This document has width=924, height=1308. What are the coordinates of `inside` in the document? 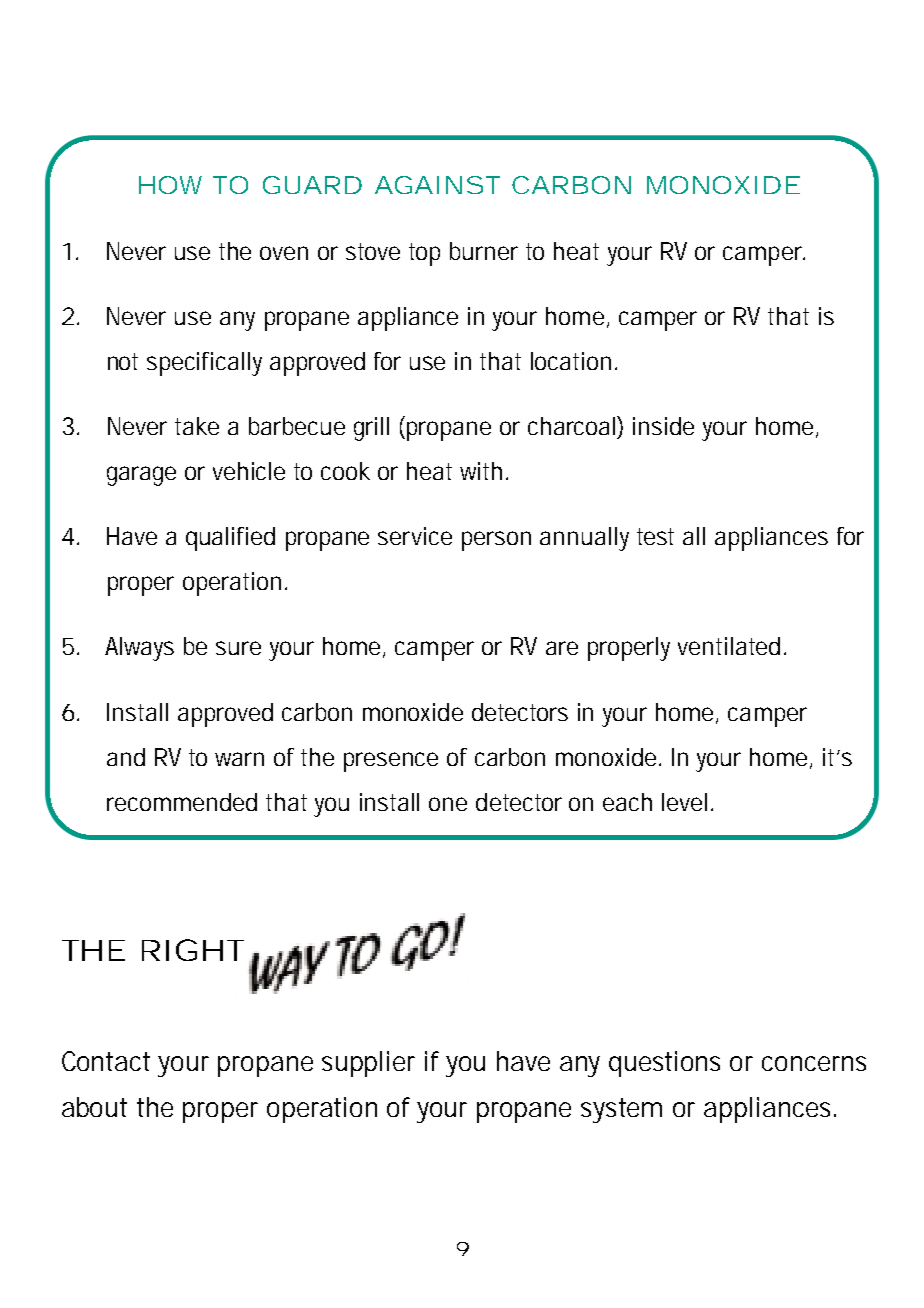 It's located at (663, 426).
